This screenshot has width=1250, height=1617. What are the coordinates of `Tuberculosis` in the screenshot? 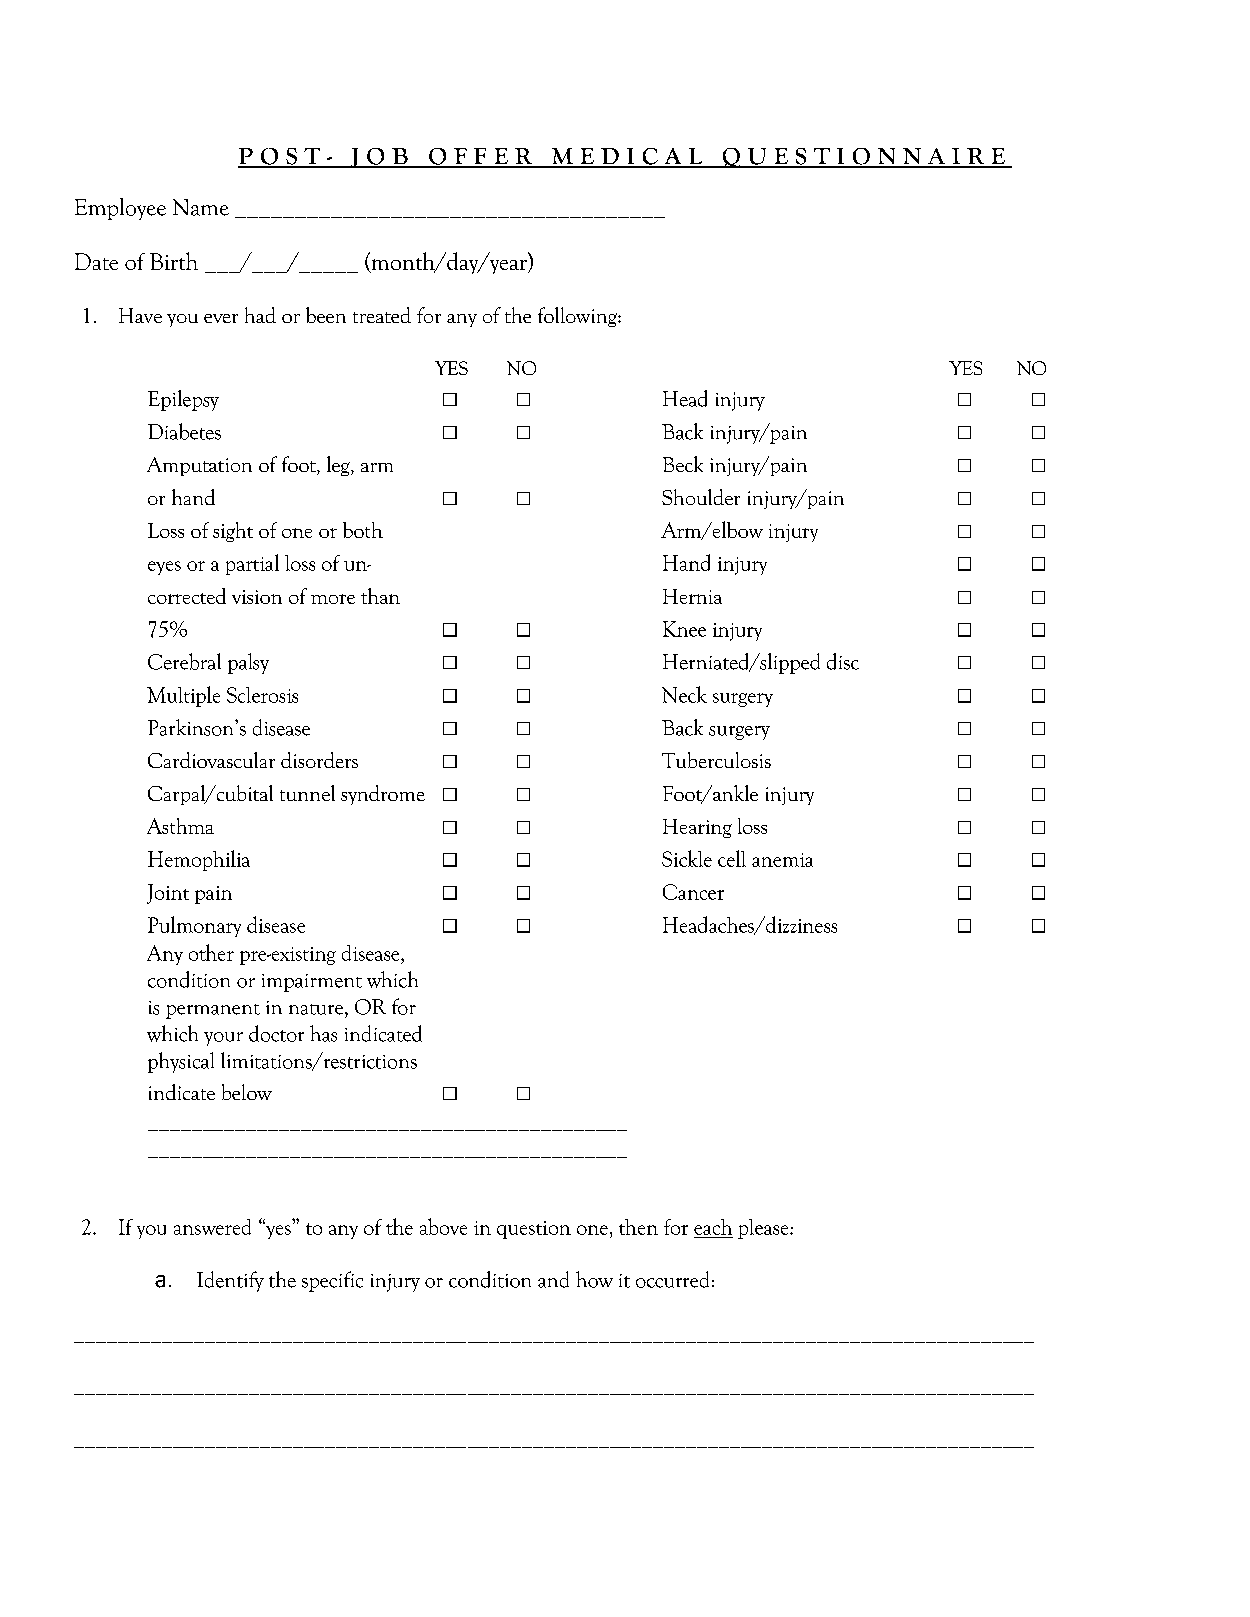 It's located at (716, 760).
